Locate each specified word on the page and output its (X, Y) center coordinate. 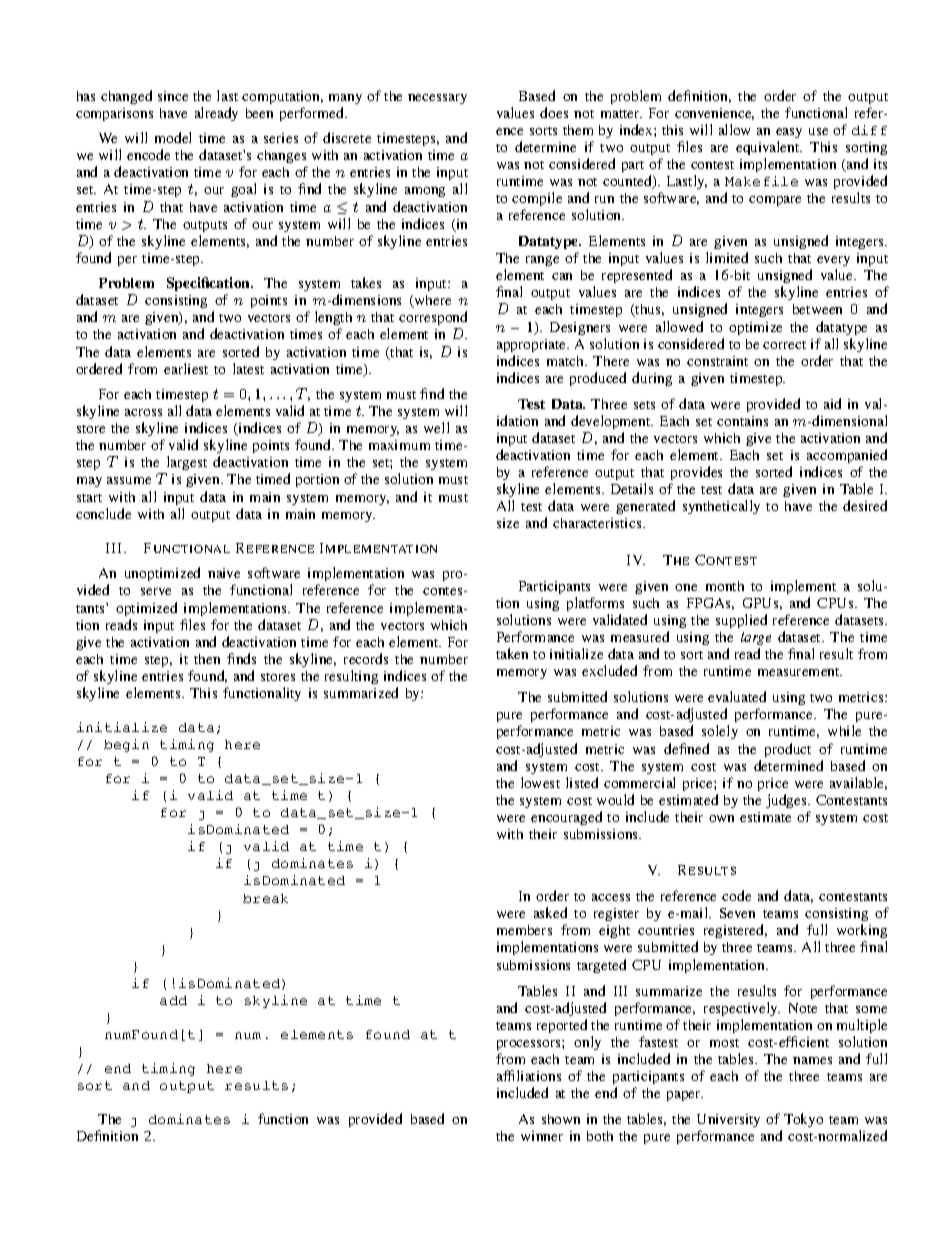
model (173, 137)
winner (542, 1136)
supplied (741, 621)
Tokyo (803, 1120)
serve (156, 591)
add (173, 1000)
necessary (437, 99)
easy (789, 133)
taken (512, 653)
